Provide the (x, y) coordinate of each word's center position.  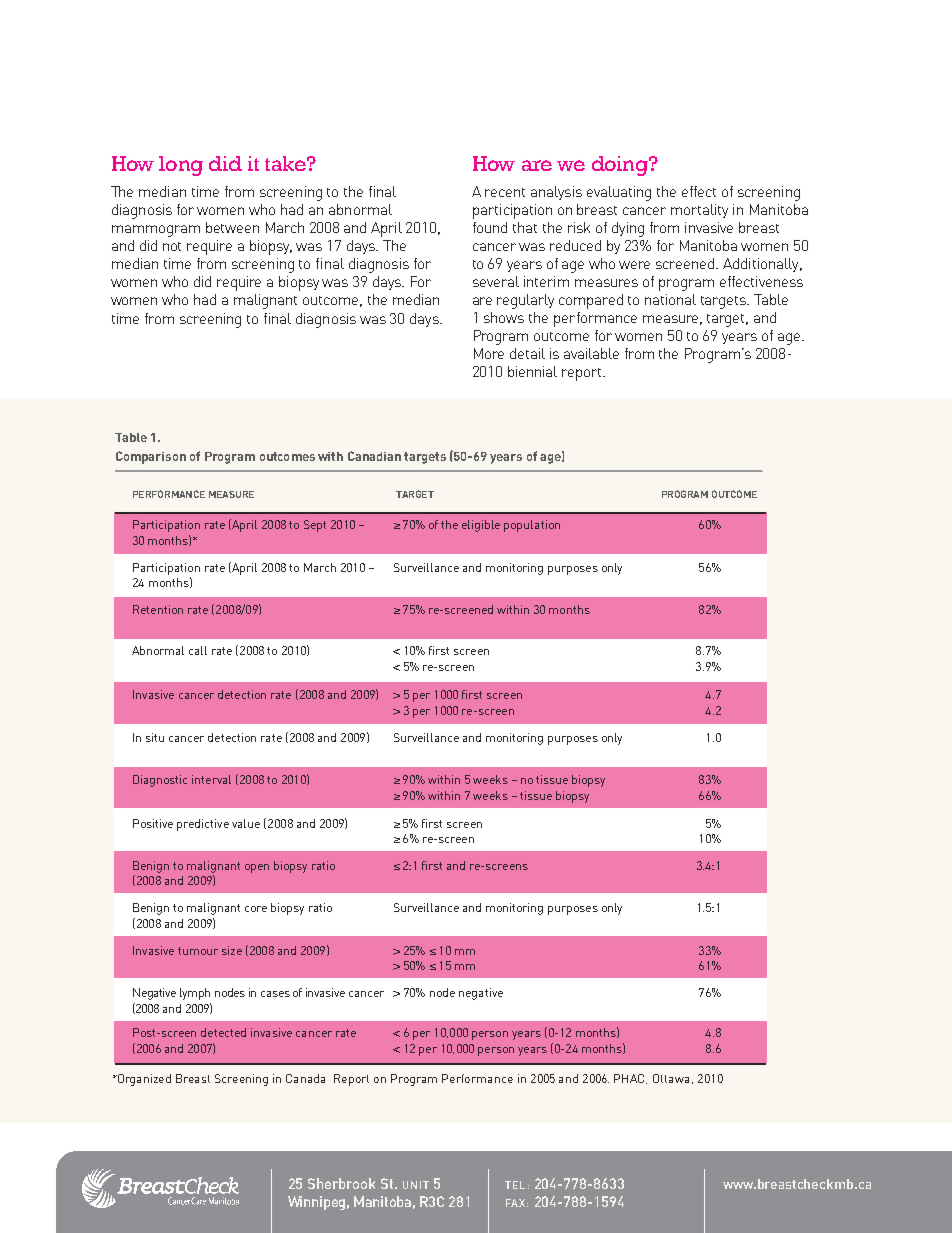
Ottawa (671, 1078)
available (591, 353)
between (232, 227)
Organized (143, 1080)
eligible (481, 526)
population (532, 526)
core (256, 909)
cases (275, 994)
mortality (699, 211)
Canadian (374, 456)
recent (505, 192)
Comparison (151, 457)
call (198, 650)
